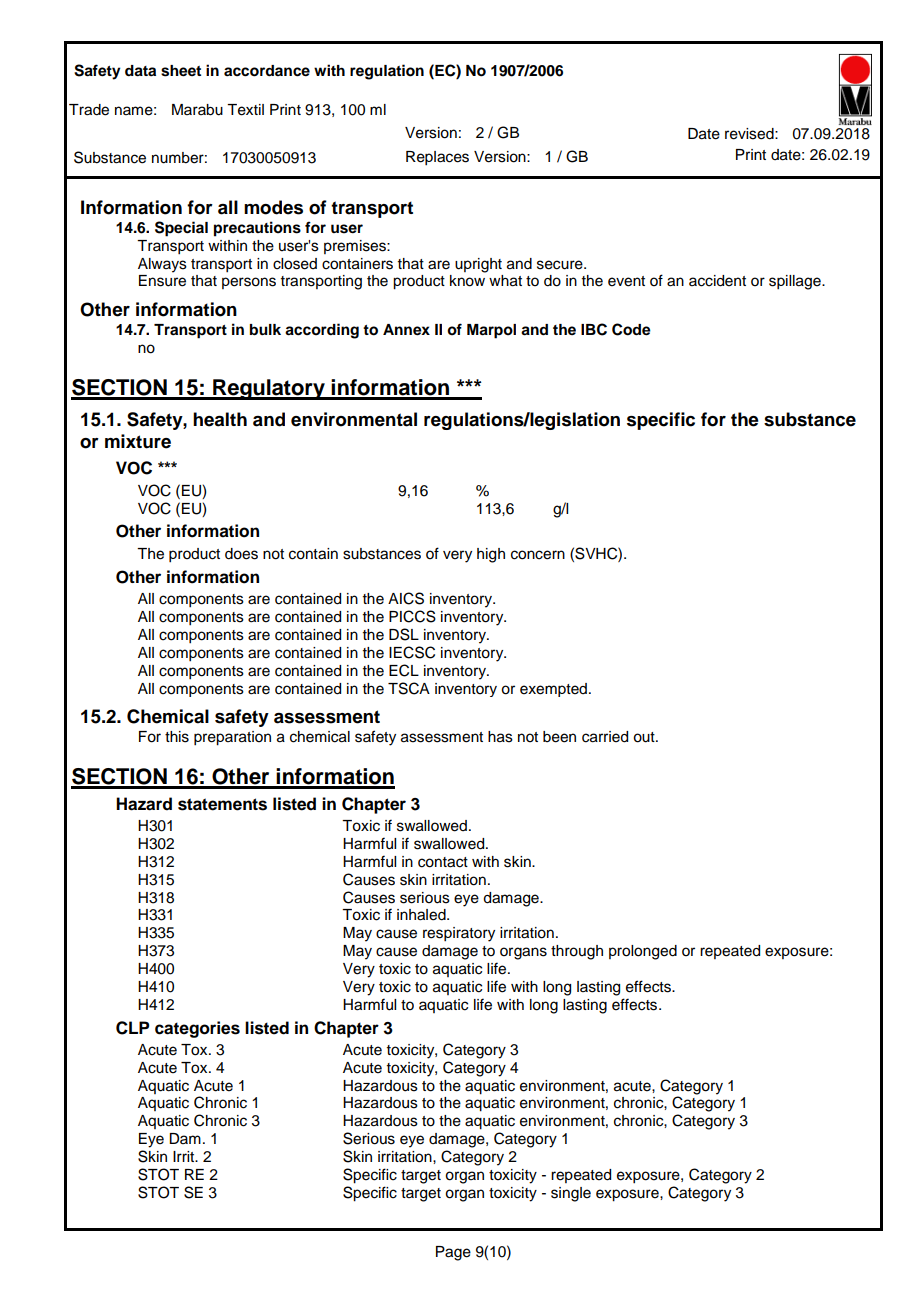 This screenshot has width=924, height=1307. What do you see at coordinates (132, 1028) in the screenshot?
I see `CLP` at bounding box center [132, 1028].
